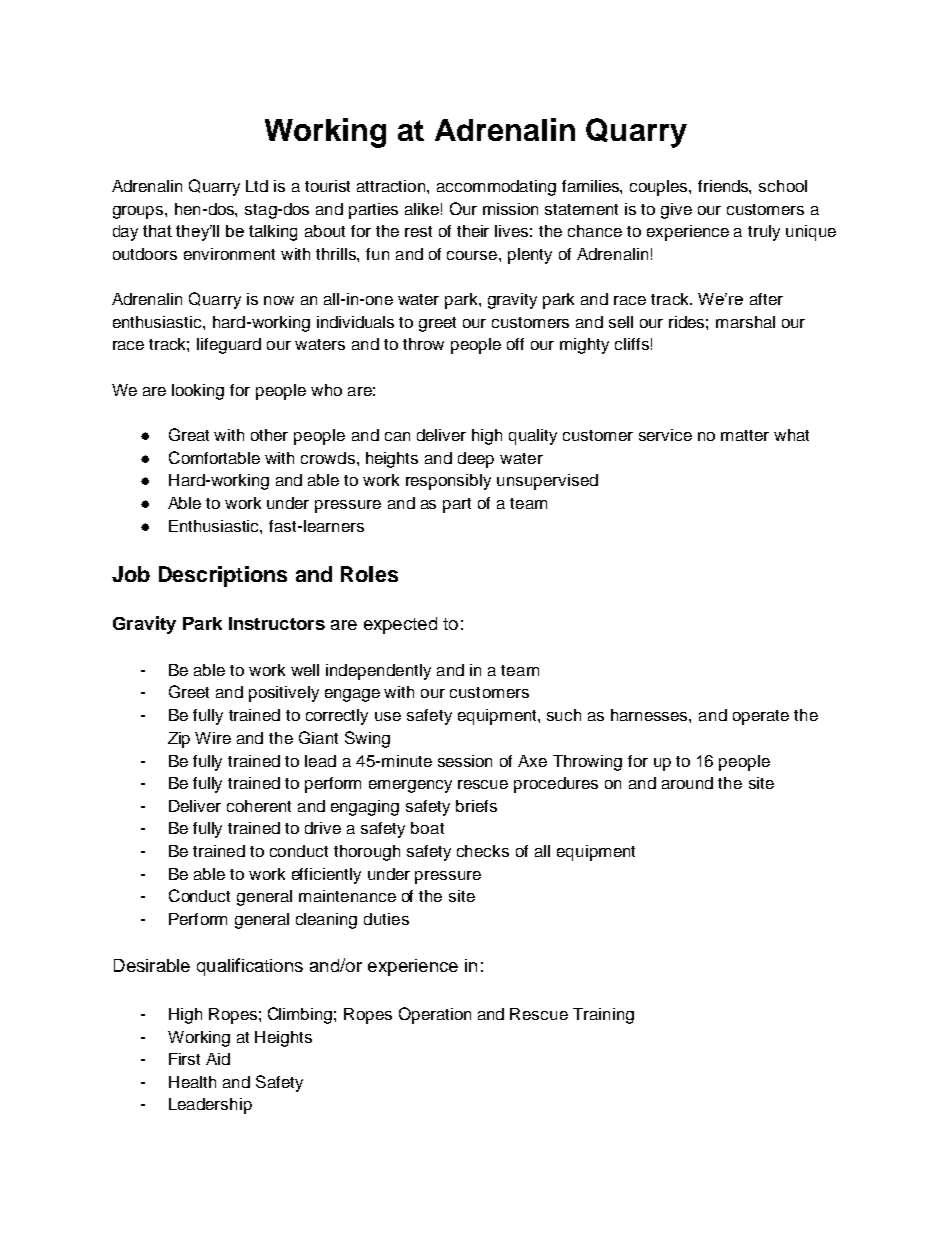 The height and width of the page is (1233, 952). I want to click on Operation, so click(435, 1015).
